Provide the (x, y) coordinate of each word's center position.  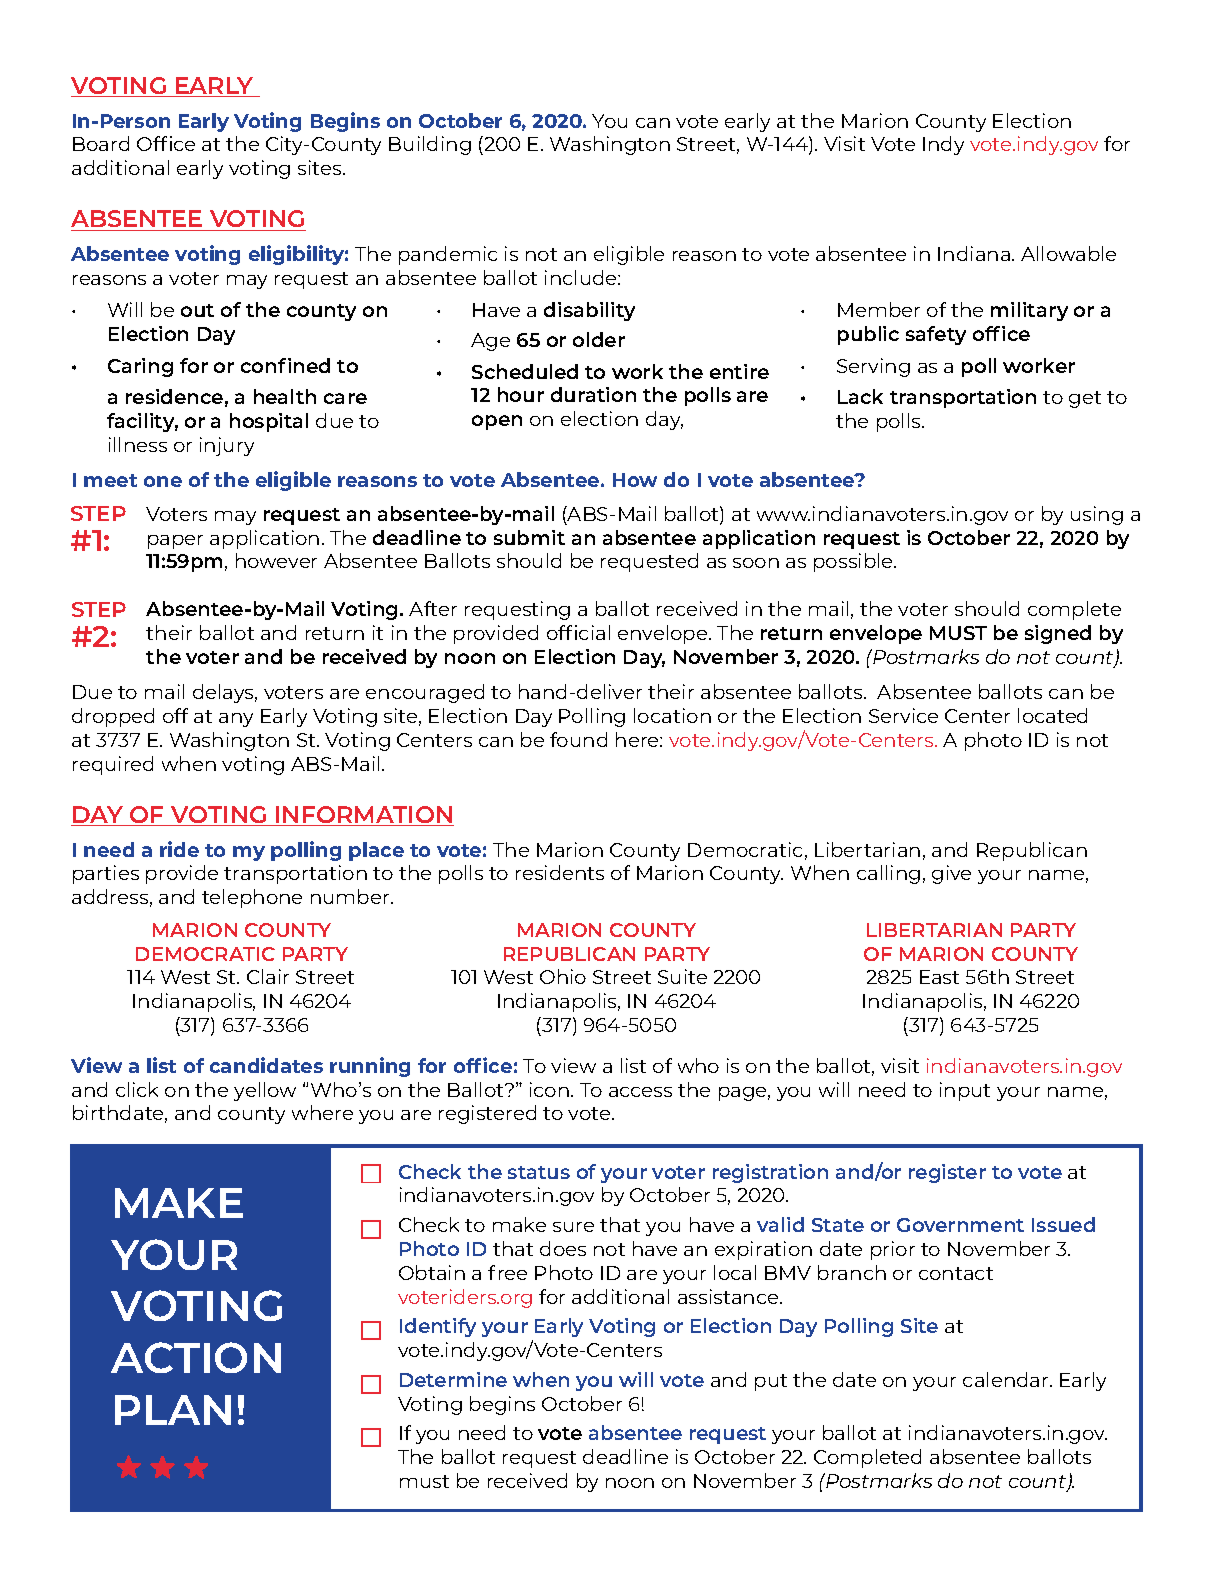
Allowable (1068, 253)
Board (101, 143)
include (582, 277)
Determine (453, 1379)
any (236, 720)
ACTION (196, 1357)
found (578, 739)
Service (903, 715)
